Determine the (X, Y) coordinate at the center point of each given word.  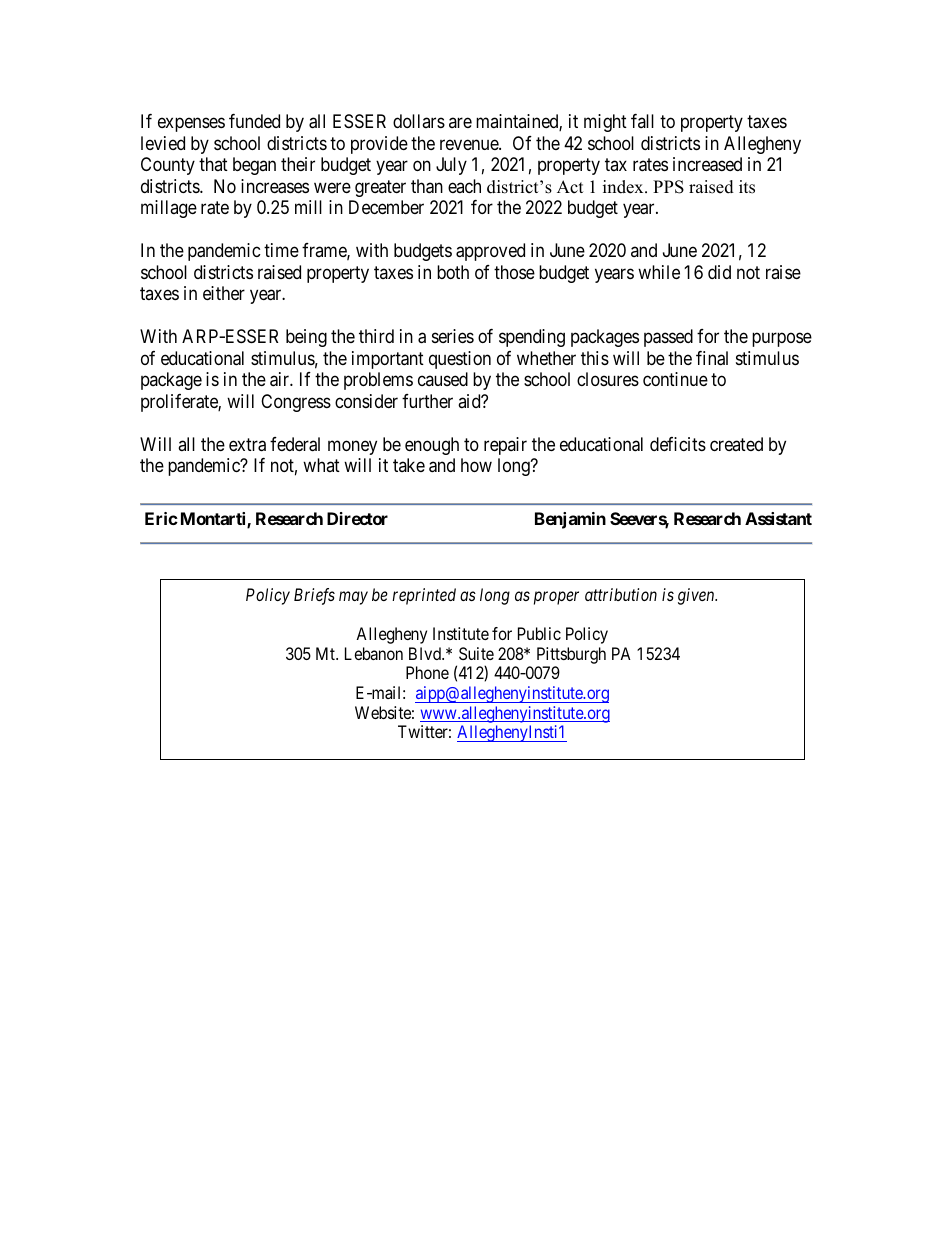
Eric (161, 518)
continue (675, 379)
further (427, 401)
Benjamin (570, 520)
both (453, 272)
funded (254, 121)
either (224, 293)
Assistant (778, 518)
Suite (476, 653)
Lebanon (374, 653)
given (697, 596)
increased (707, 164)
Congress (296, 403)
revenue (470, 144)
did (719, 272)
